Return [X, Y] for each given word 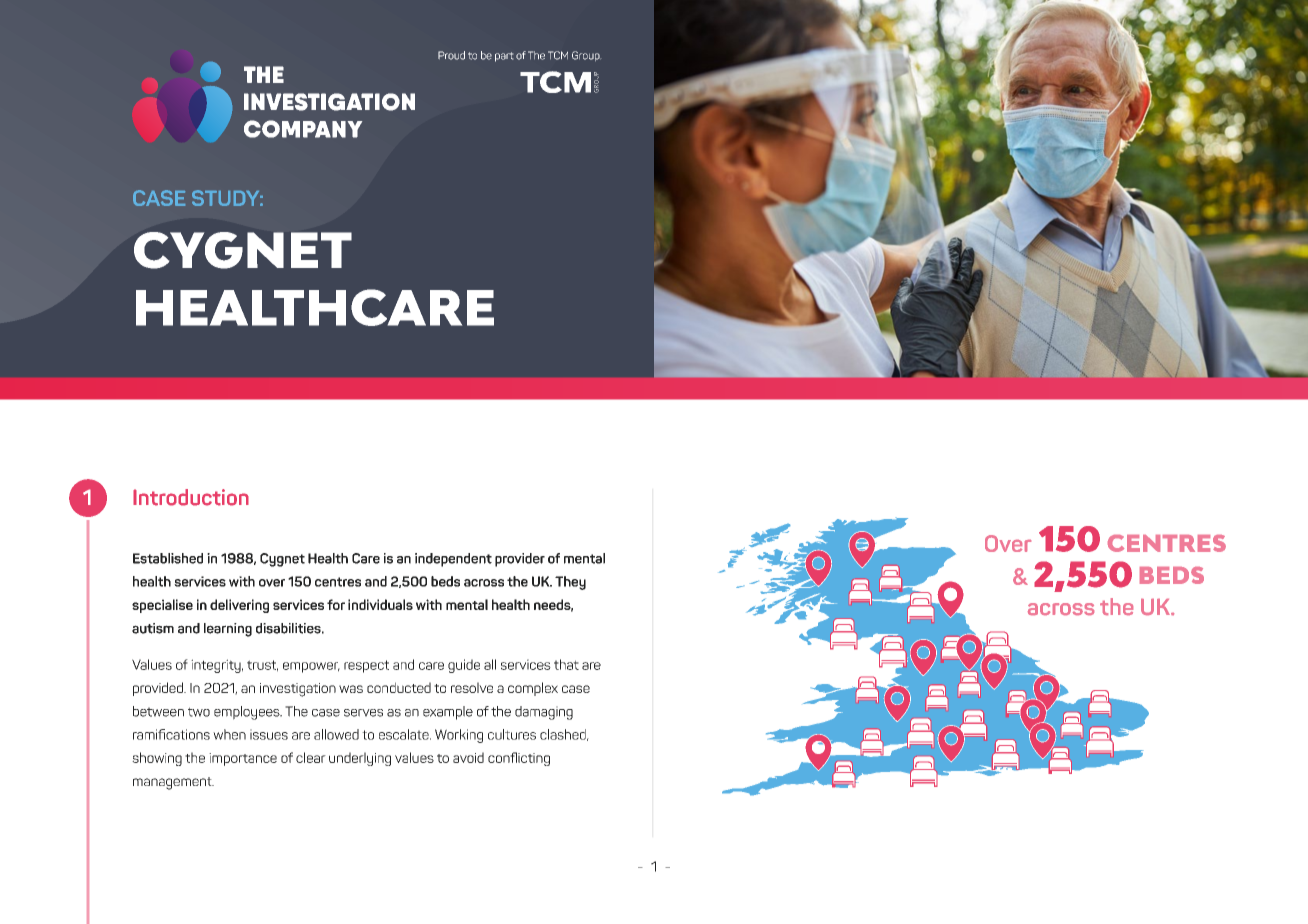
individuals [380, 604]
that [566, 664]
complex [533, 689]
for [336, 604]
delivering [239, 606]
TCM [558, 55]
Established [168, 558]
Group [586, 56]
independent [453, 560]
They [570, 583]
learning [228, 630]
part [504, 57]
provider [520, 560]
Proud [451, 55]
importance [243, 759]
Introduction [191, 497]
